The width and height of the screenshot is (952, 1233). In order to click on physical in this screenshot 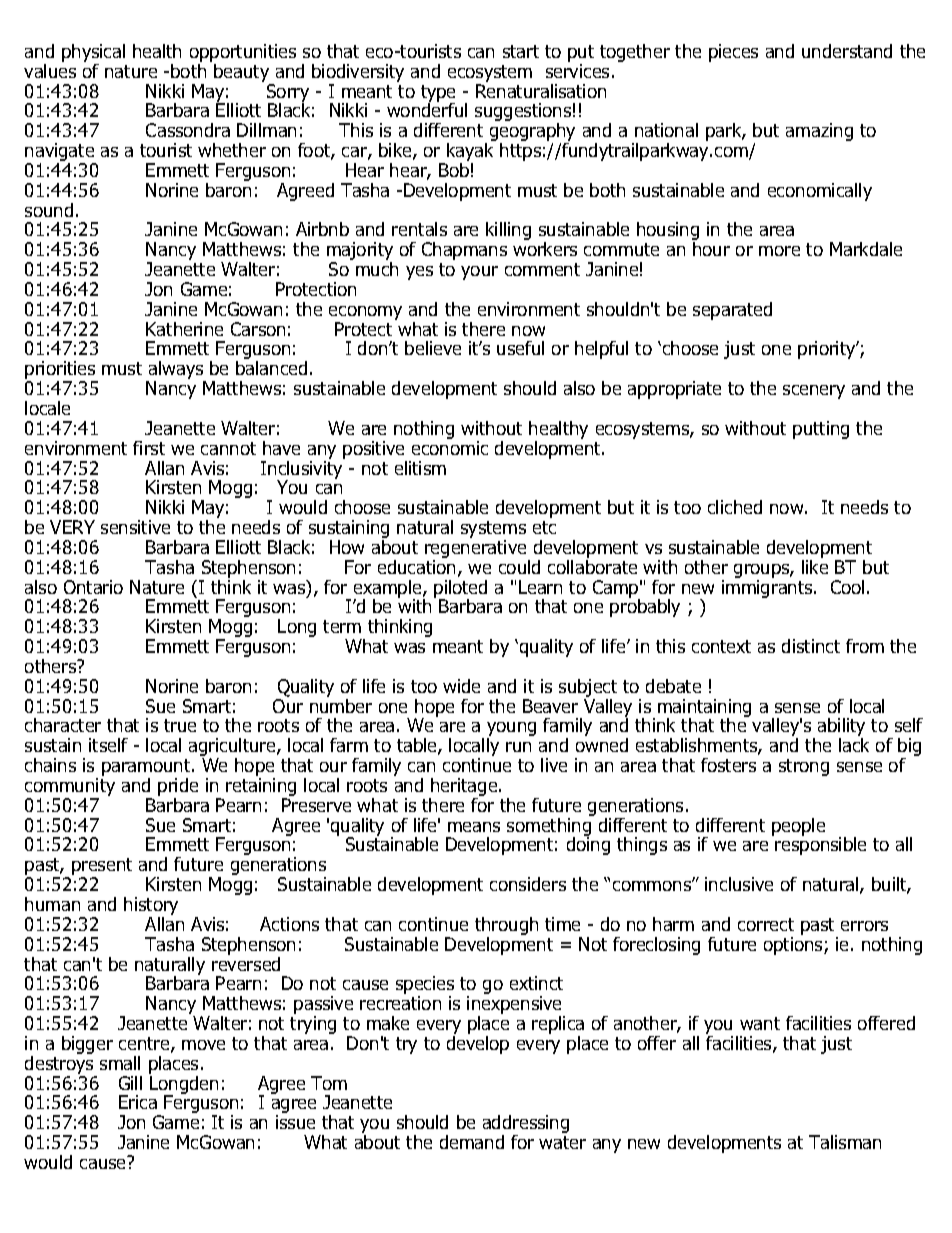, I will do `click(93, 54)`.
